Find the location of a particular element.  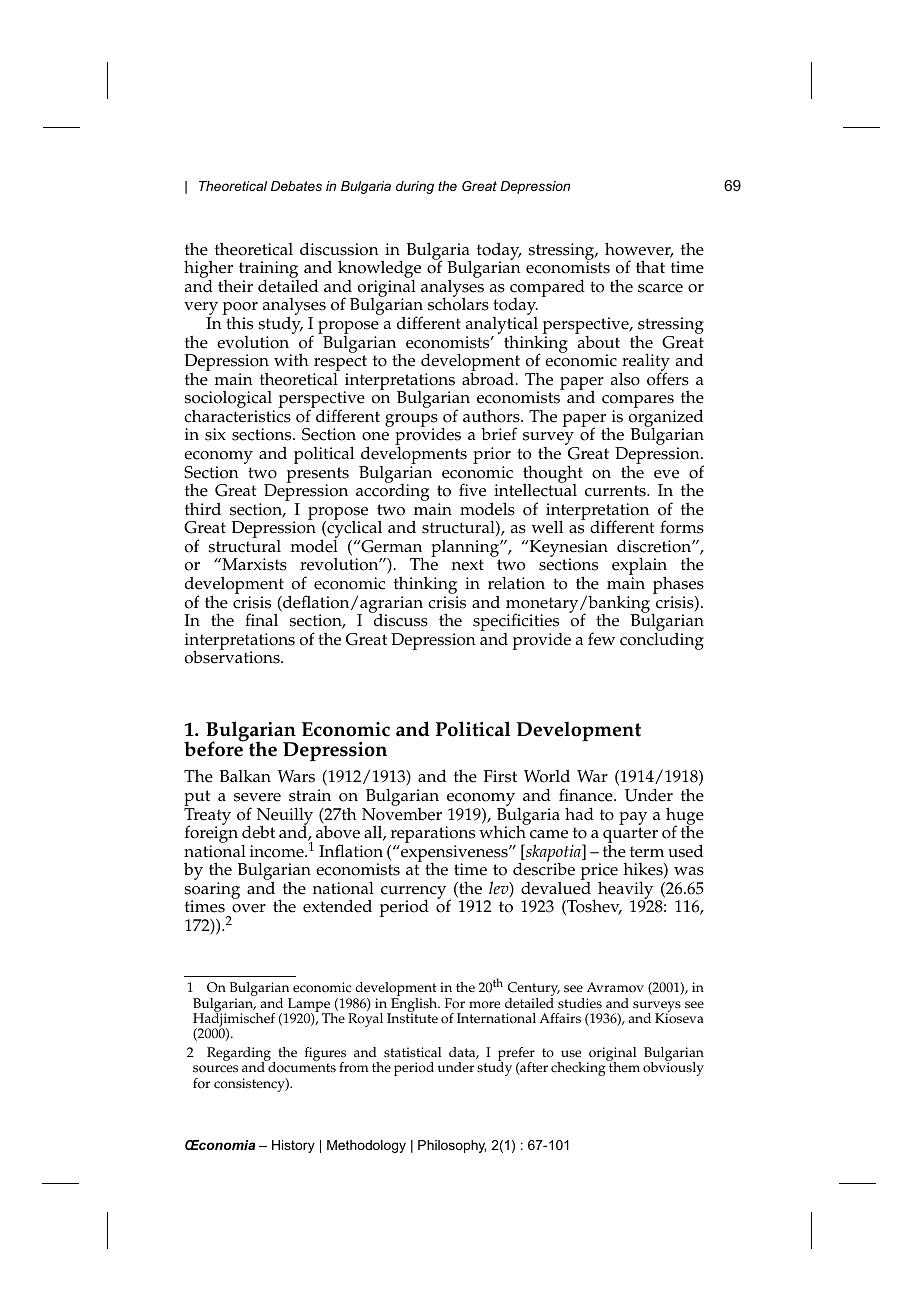

during is located at coordinates (415, 187).
